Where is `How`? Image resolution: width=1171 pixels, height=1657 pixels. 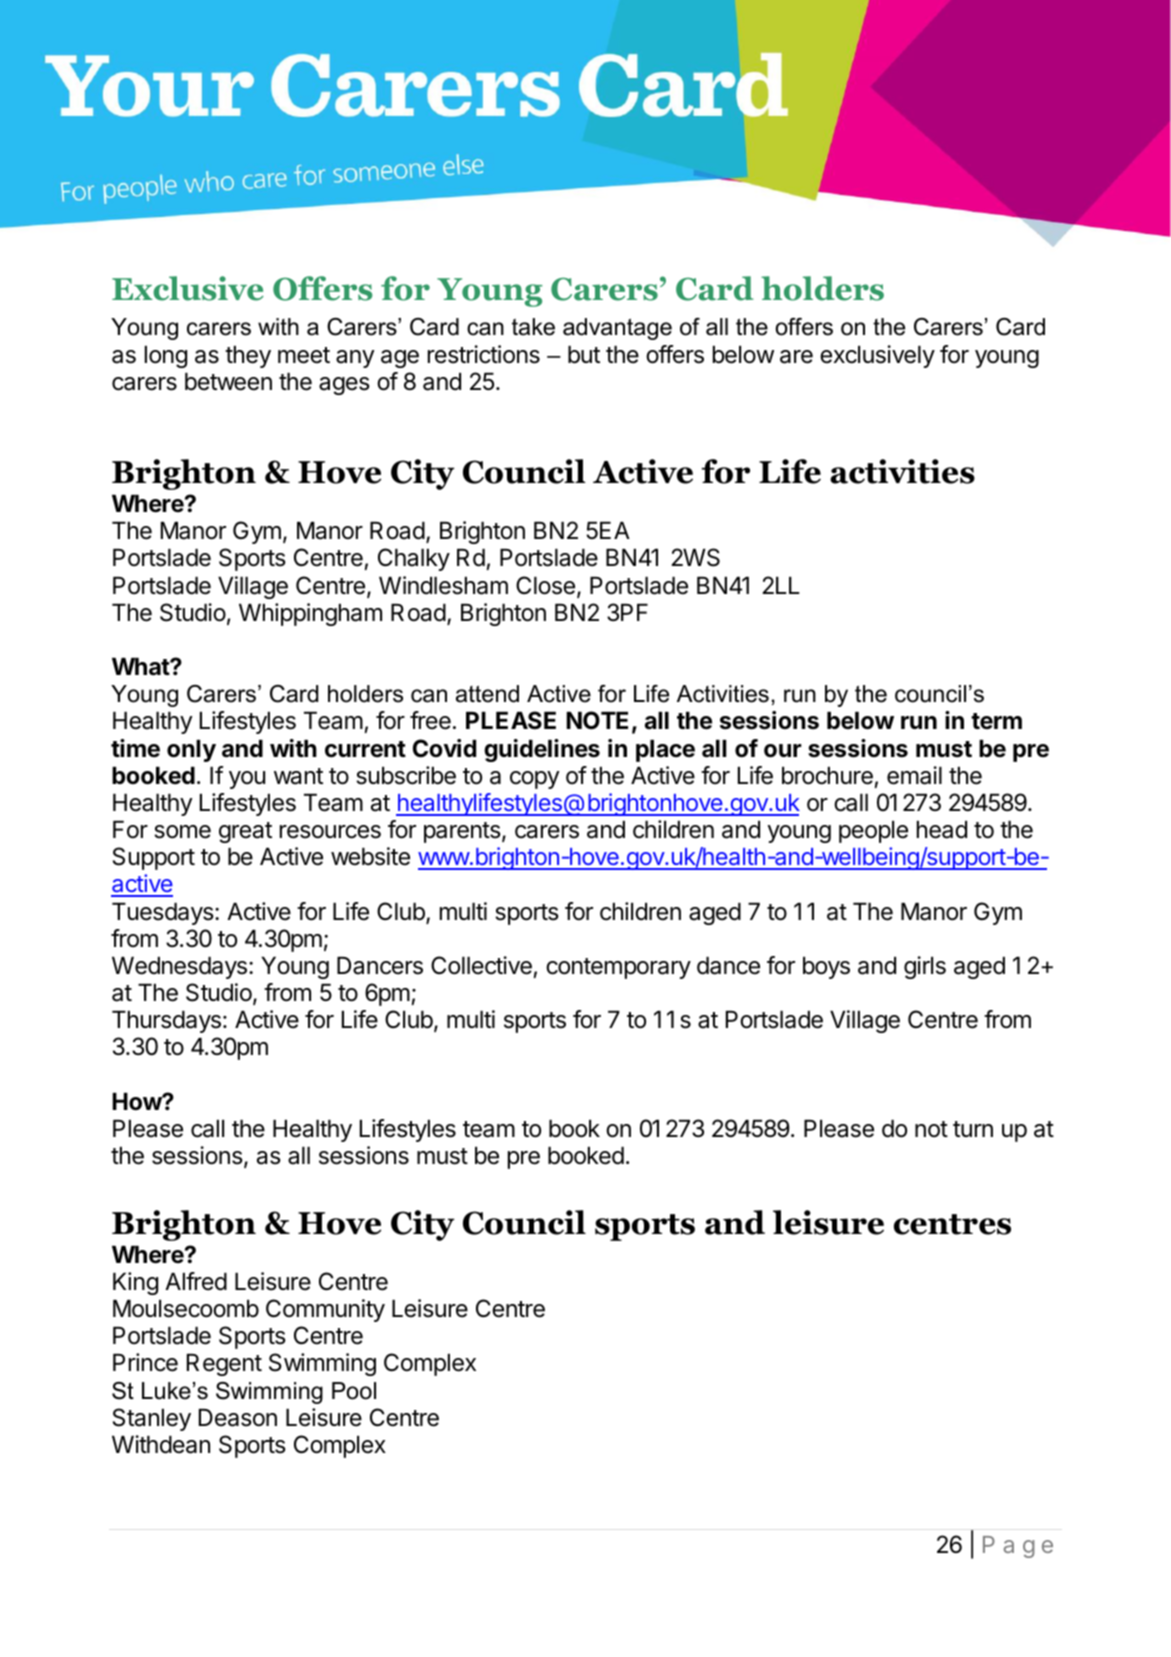 How is located at coordinates (137, 1102).
